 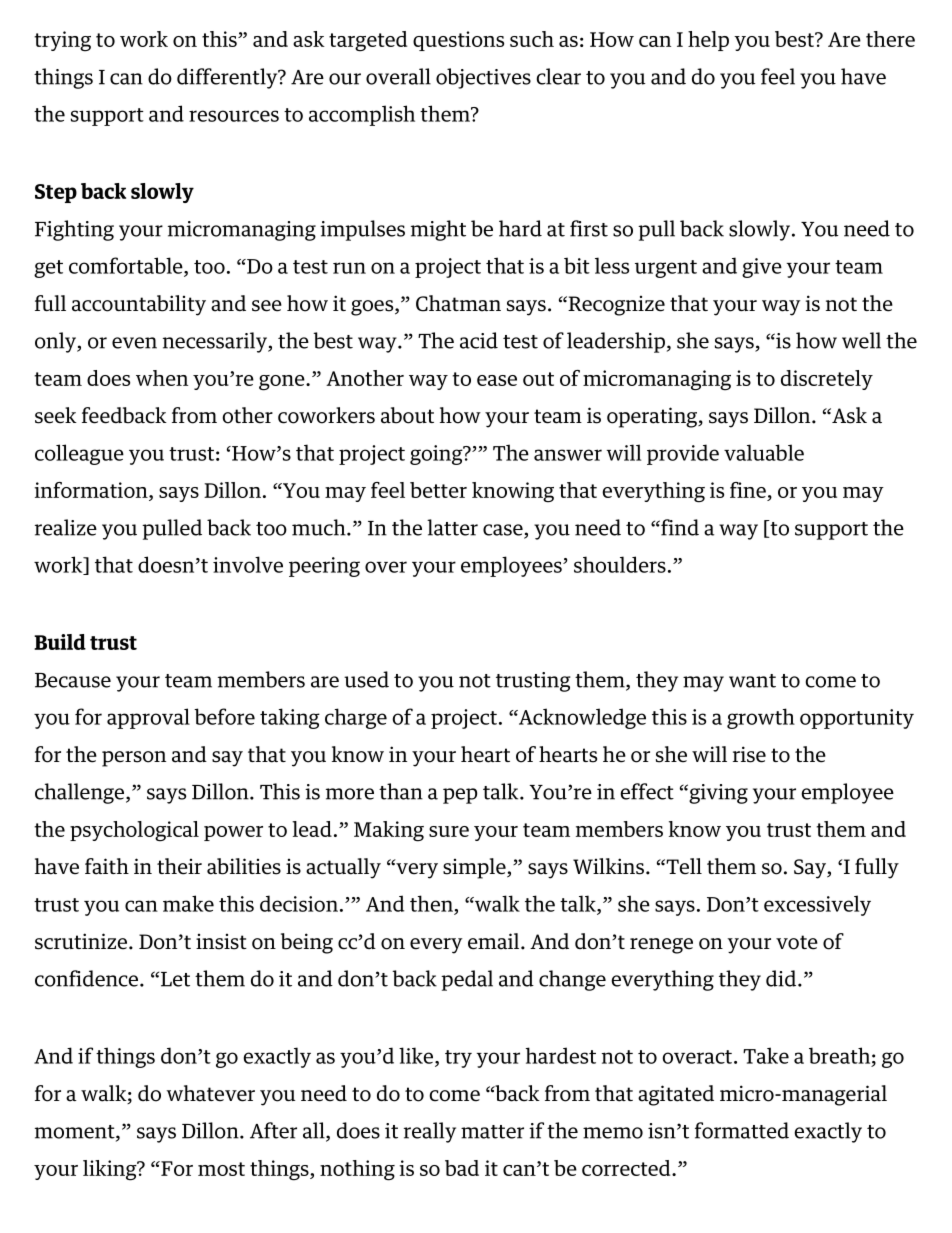 What do you see at coordinates (134, 759) in the screenshot?
I see `person` at bounding box center [134, 759].
